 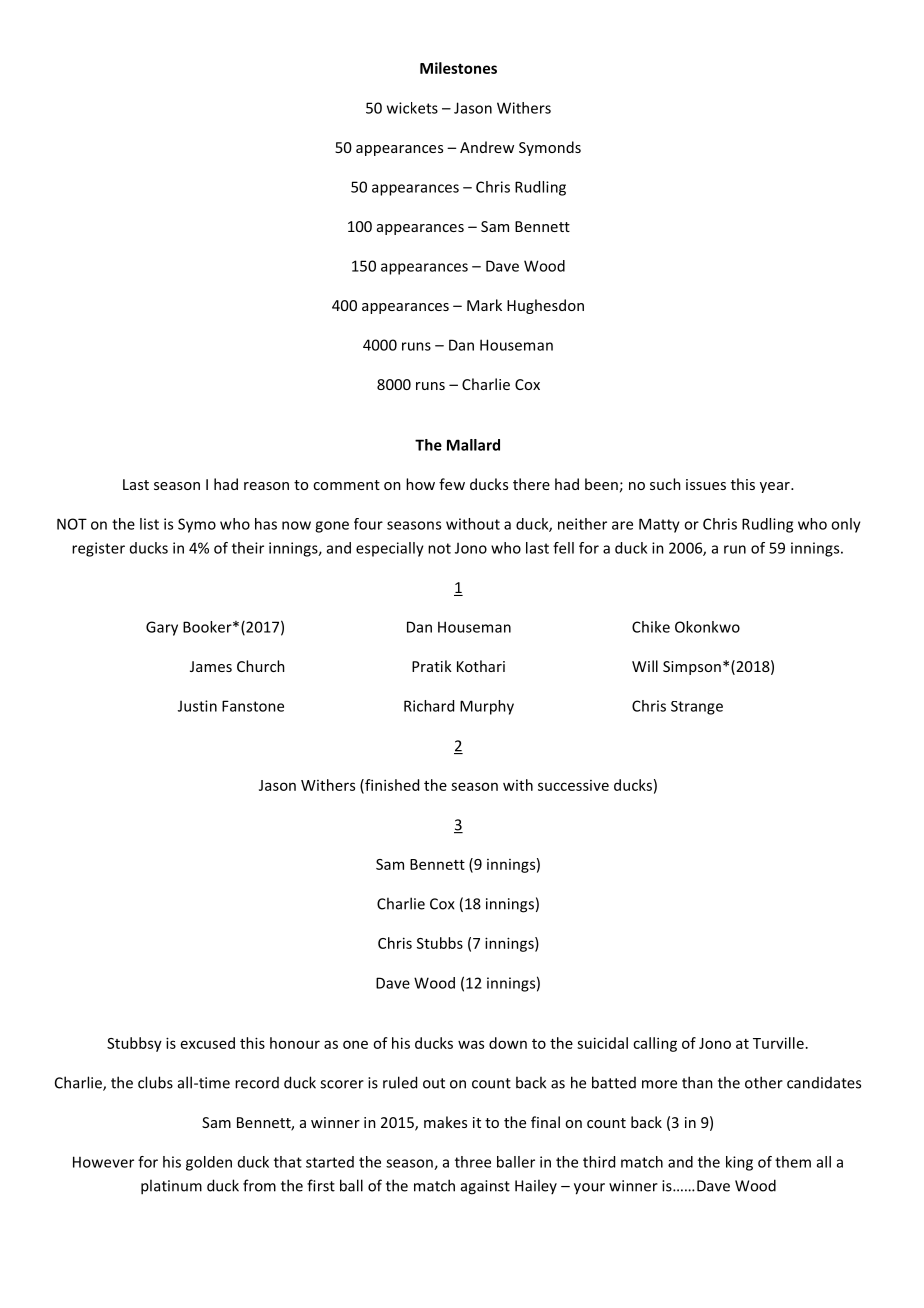 I want to click on Mallard, so click(x=473, y=445).
